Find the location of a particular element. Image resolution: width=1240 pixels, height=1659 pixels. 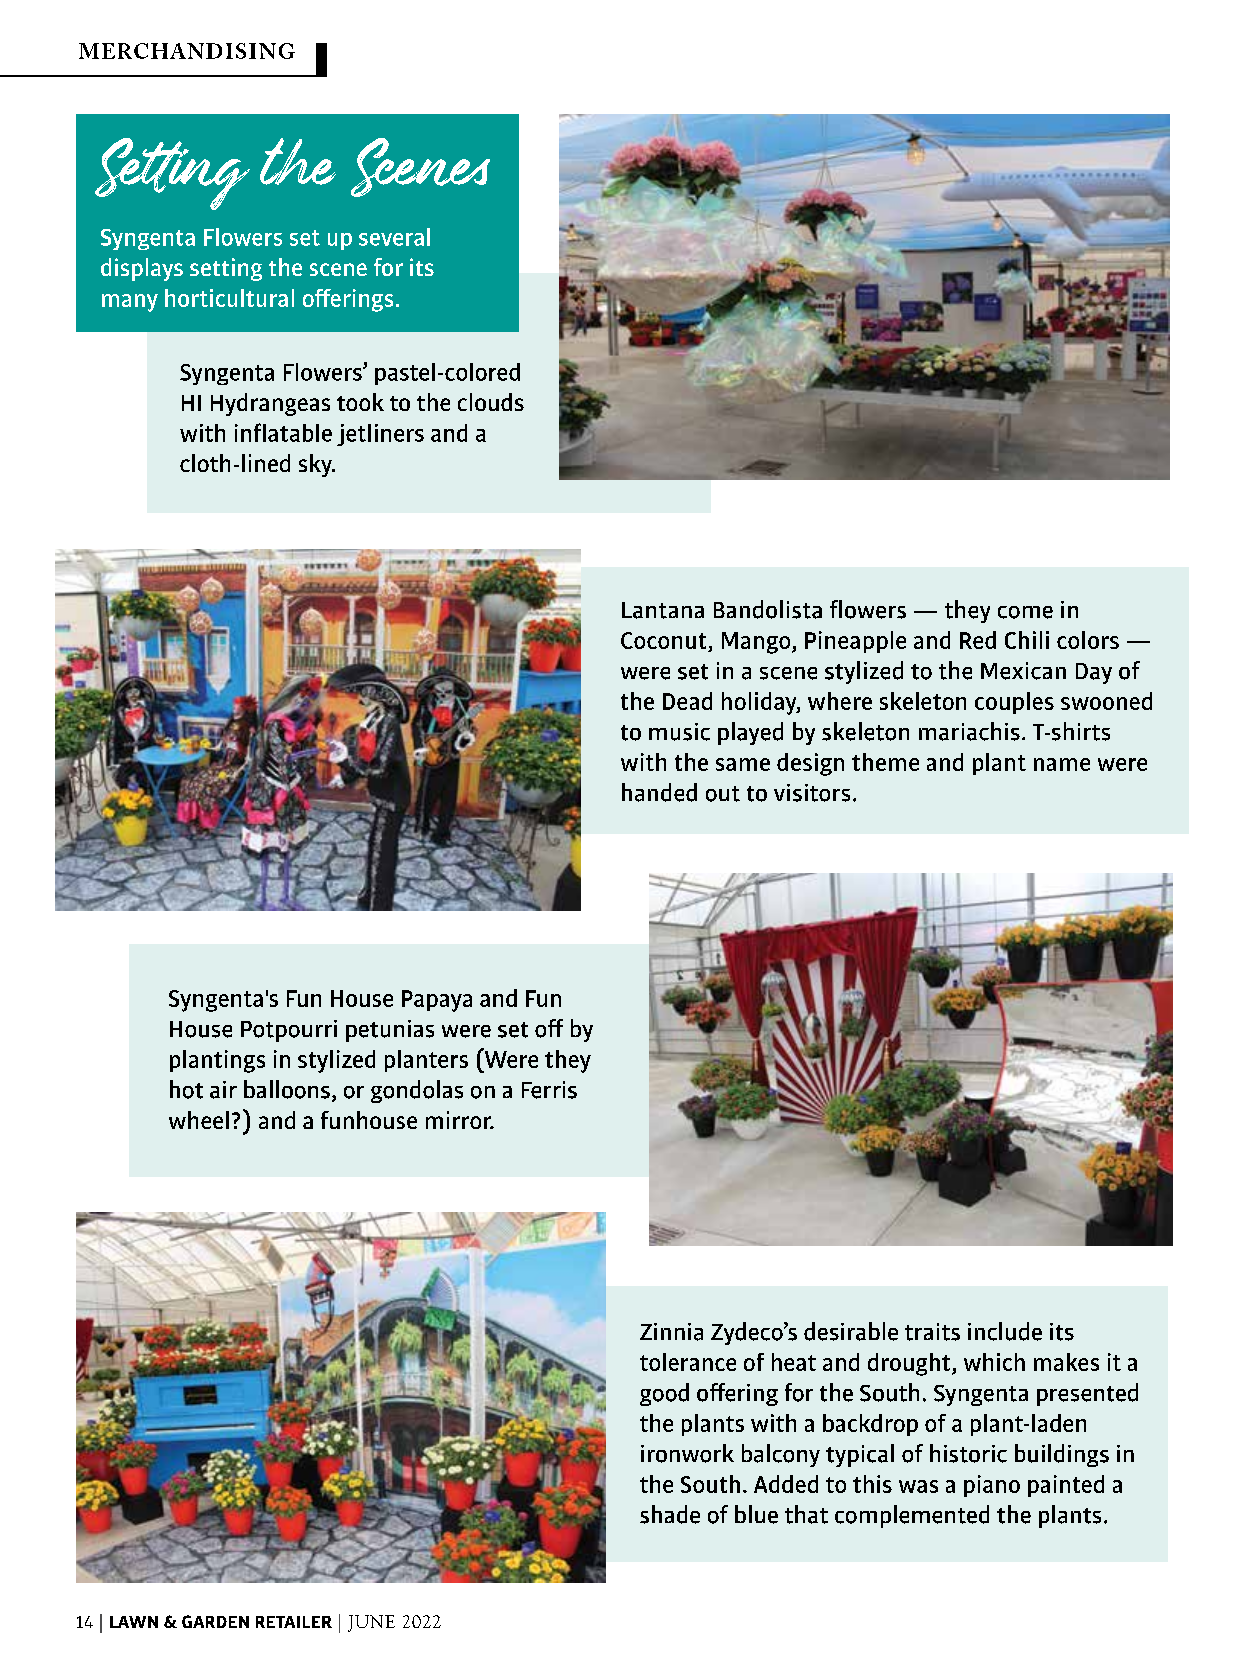

GARDEN is located at coordinates (215, 1621).
